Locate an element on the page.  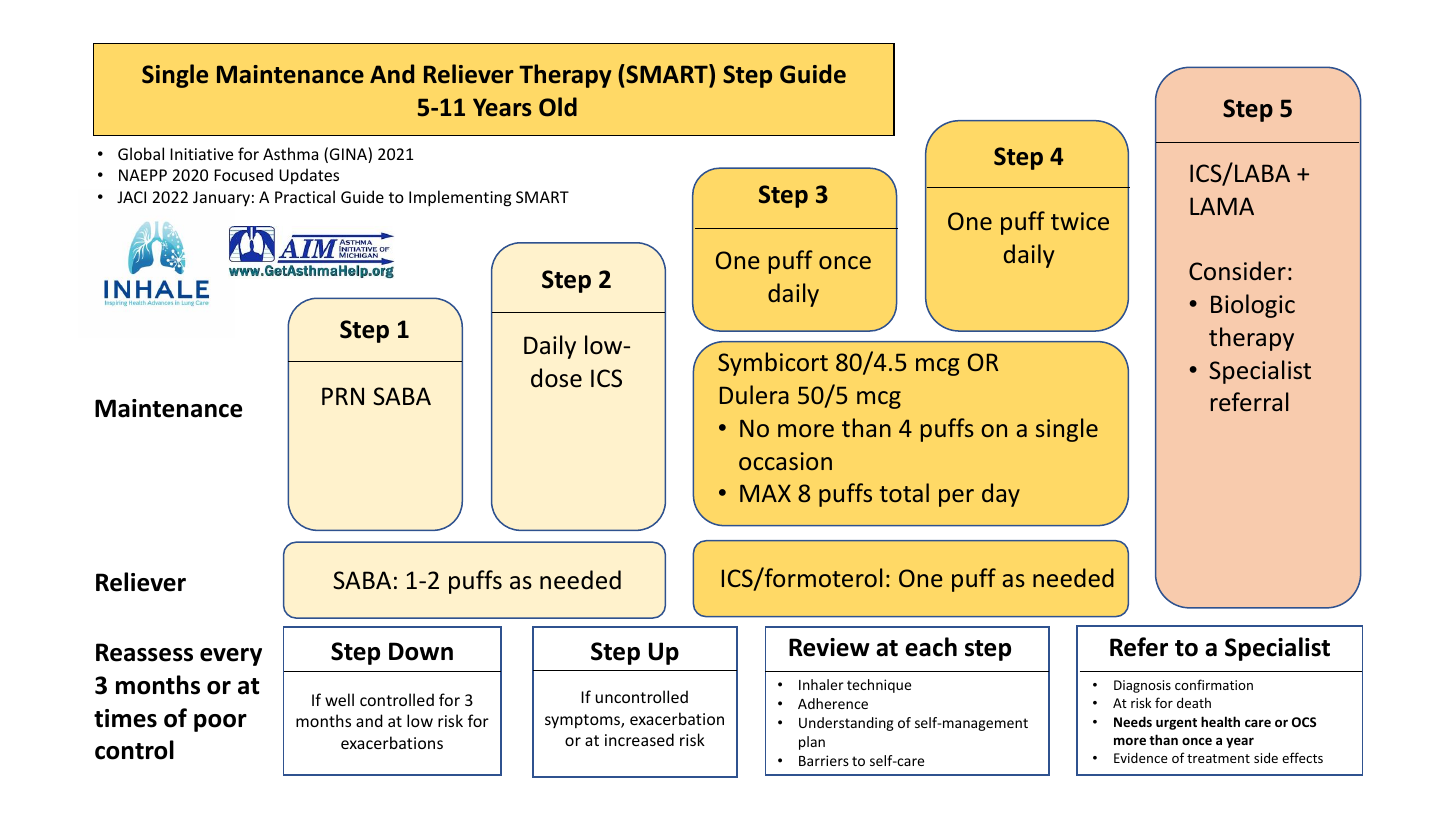
PRN is located at coordinates (343, 396).
